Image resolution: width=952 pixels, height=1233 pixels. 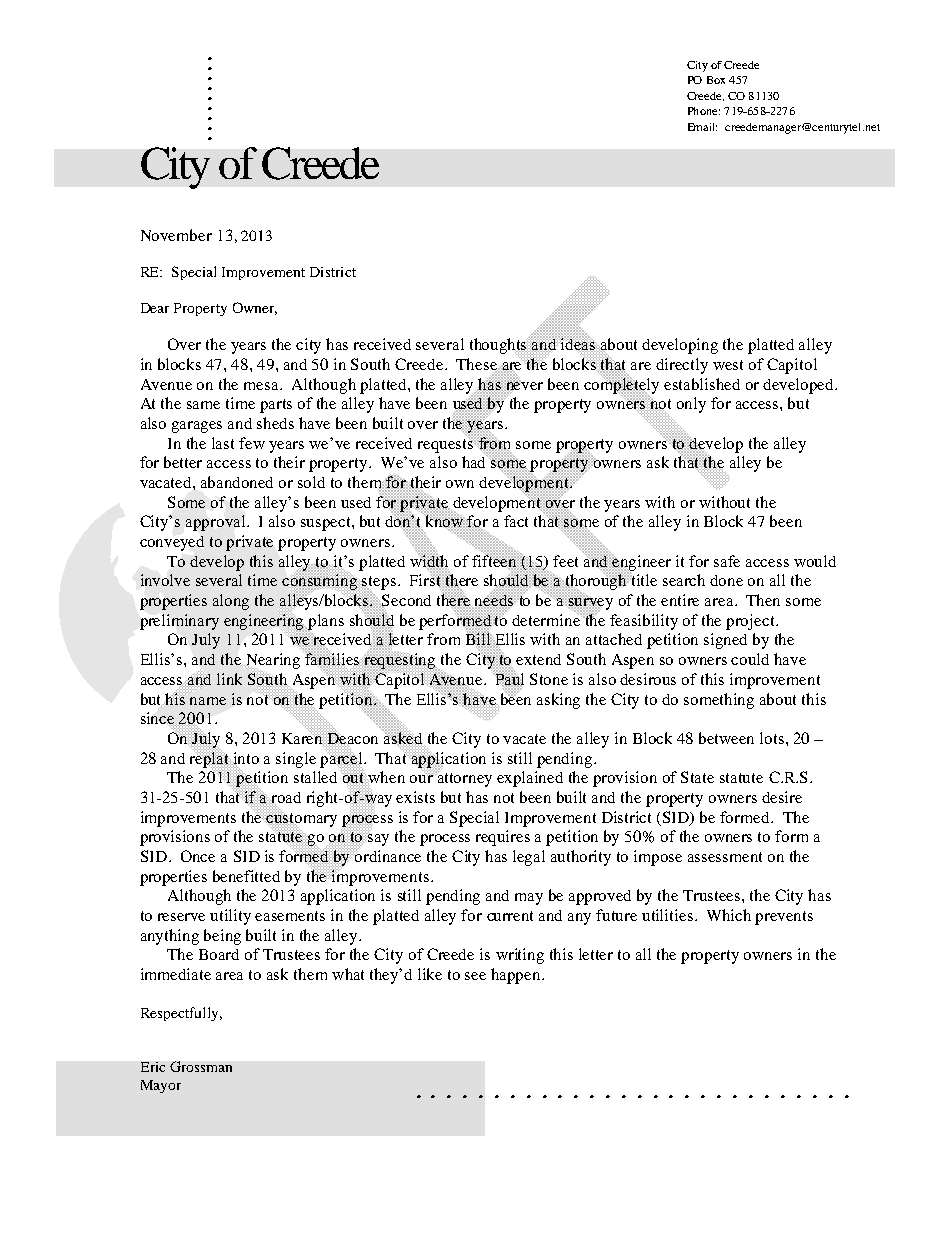 What do you see at coordinates (726, 738) in the screenshot?
I see `between` at bounding box center [726, 738].
